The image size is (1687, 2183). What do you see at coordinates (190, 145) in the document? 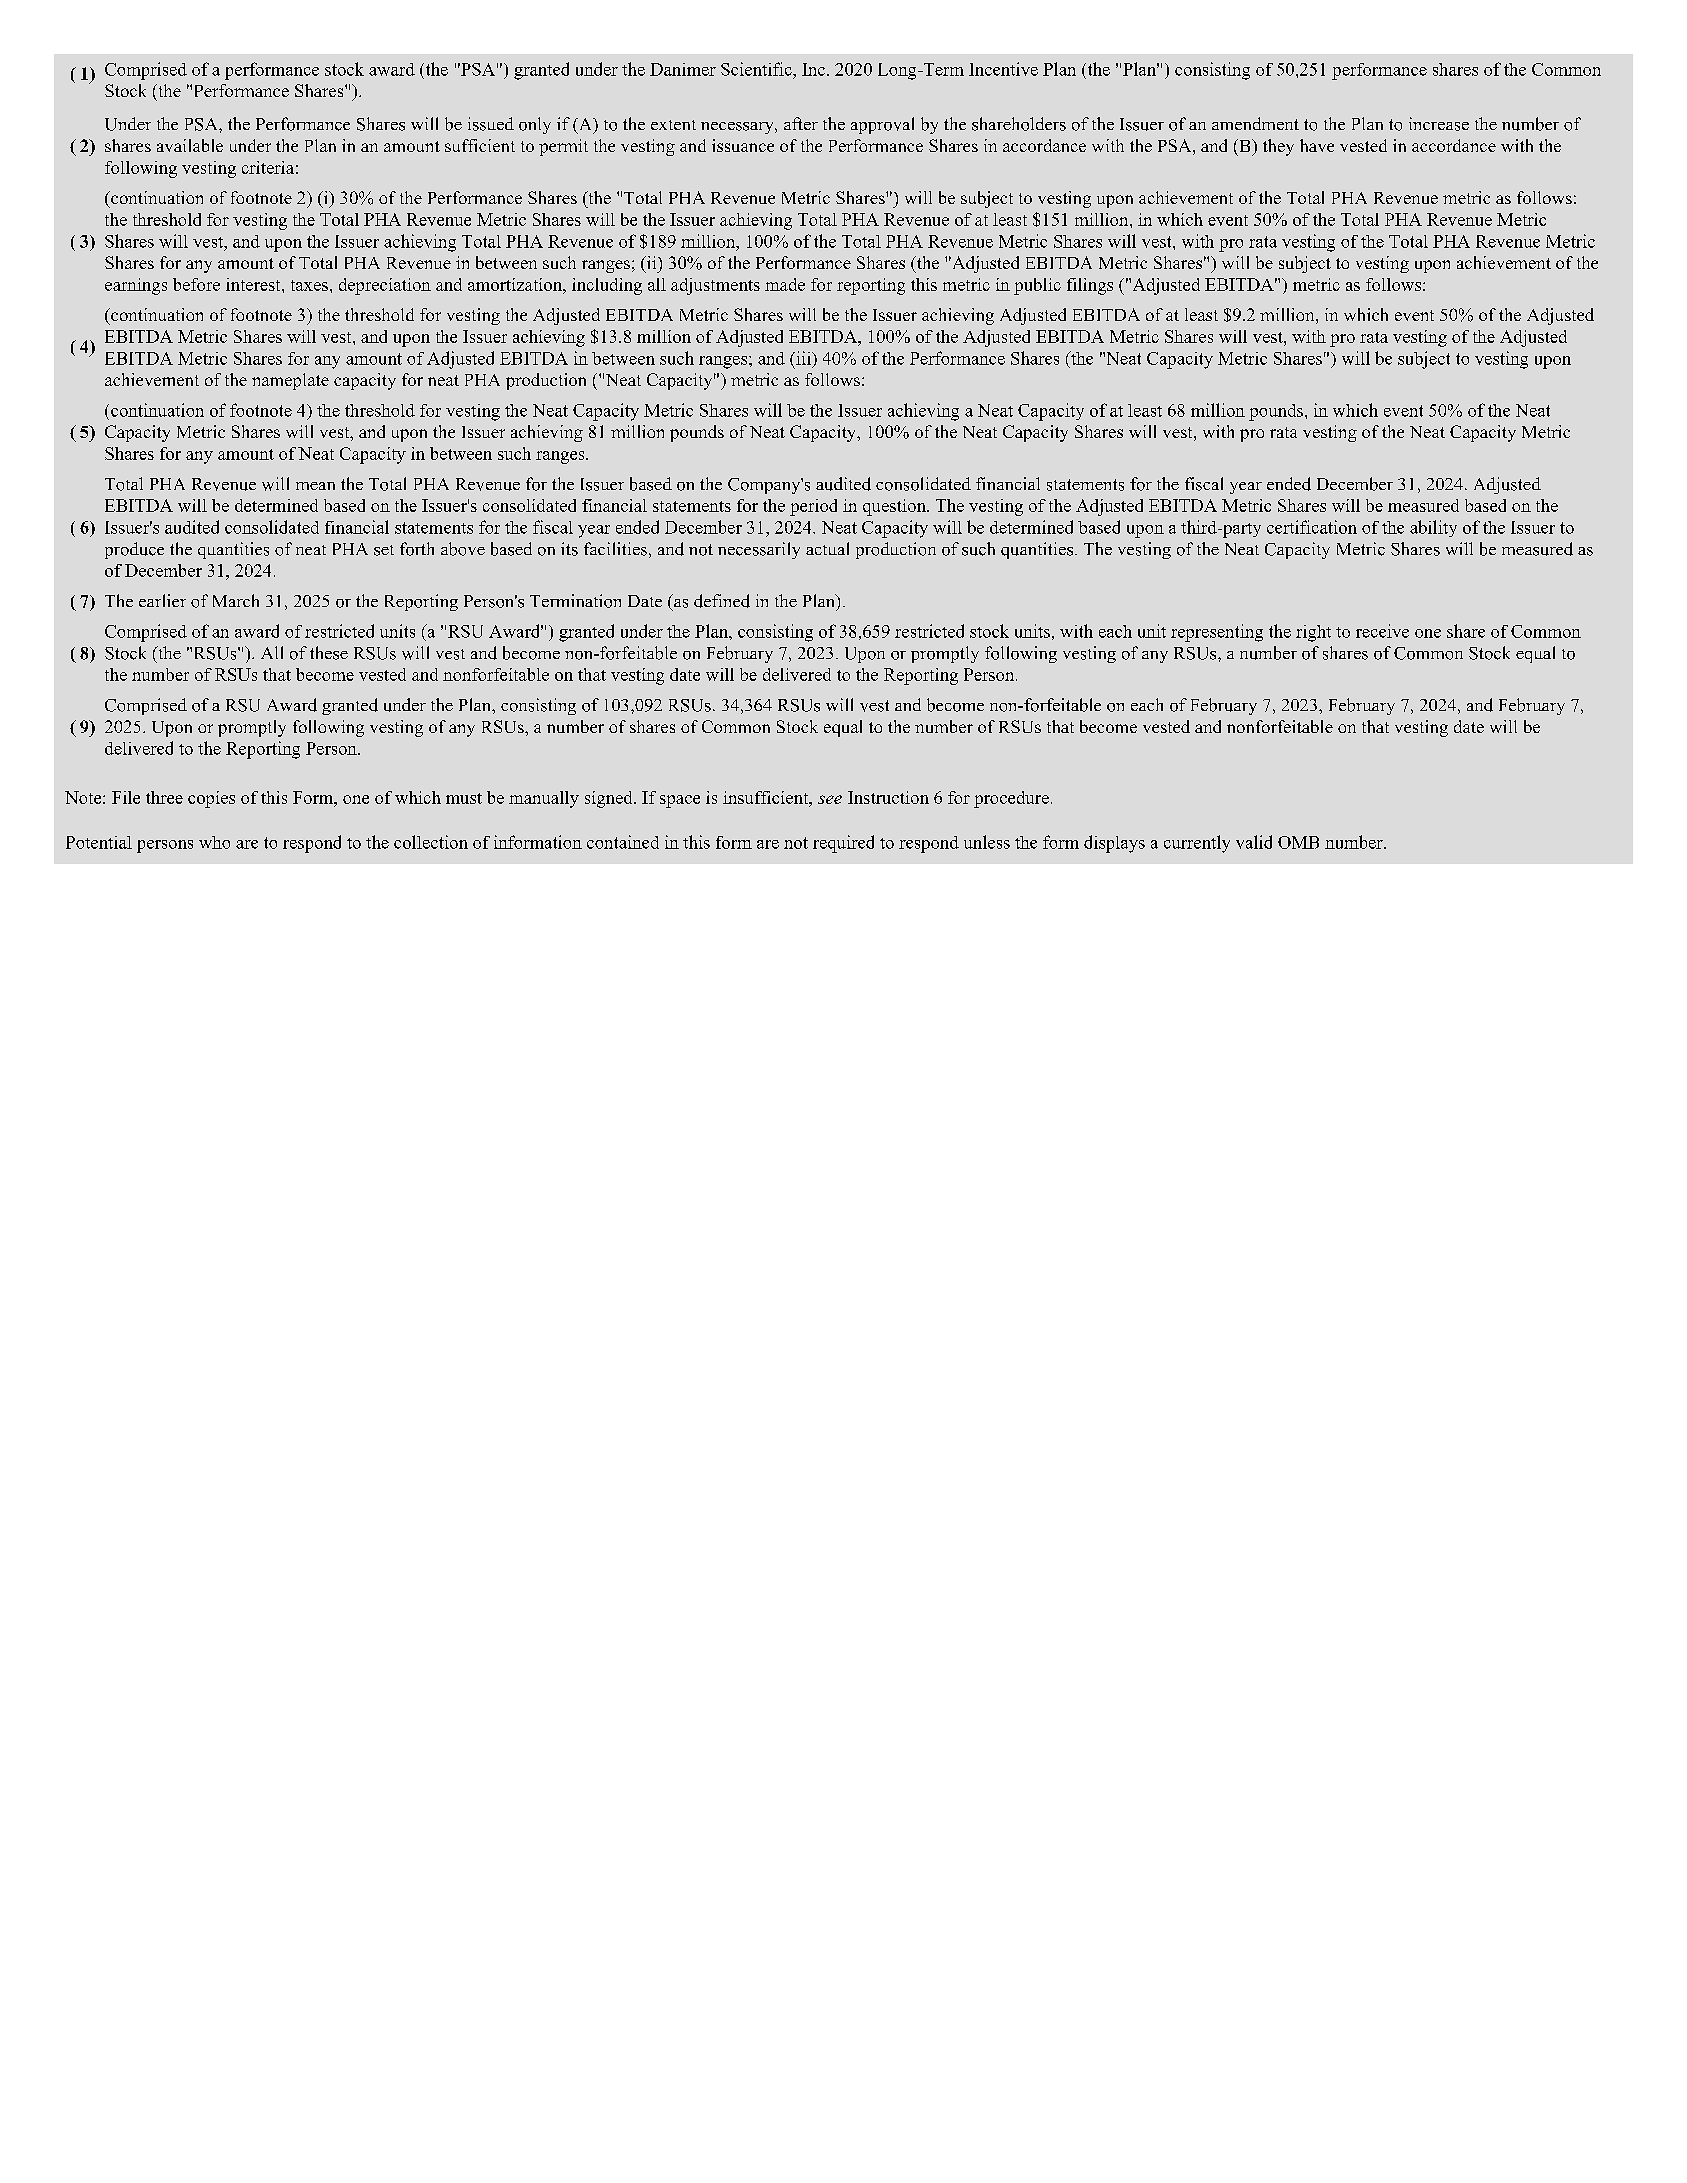
I see `available` at bounding box center [190, 145].
